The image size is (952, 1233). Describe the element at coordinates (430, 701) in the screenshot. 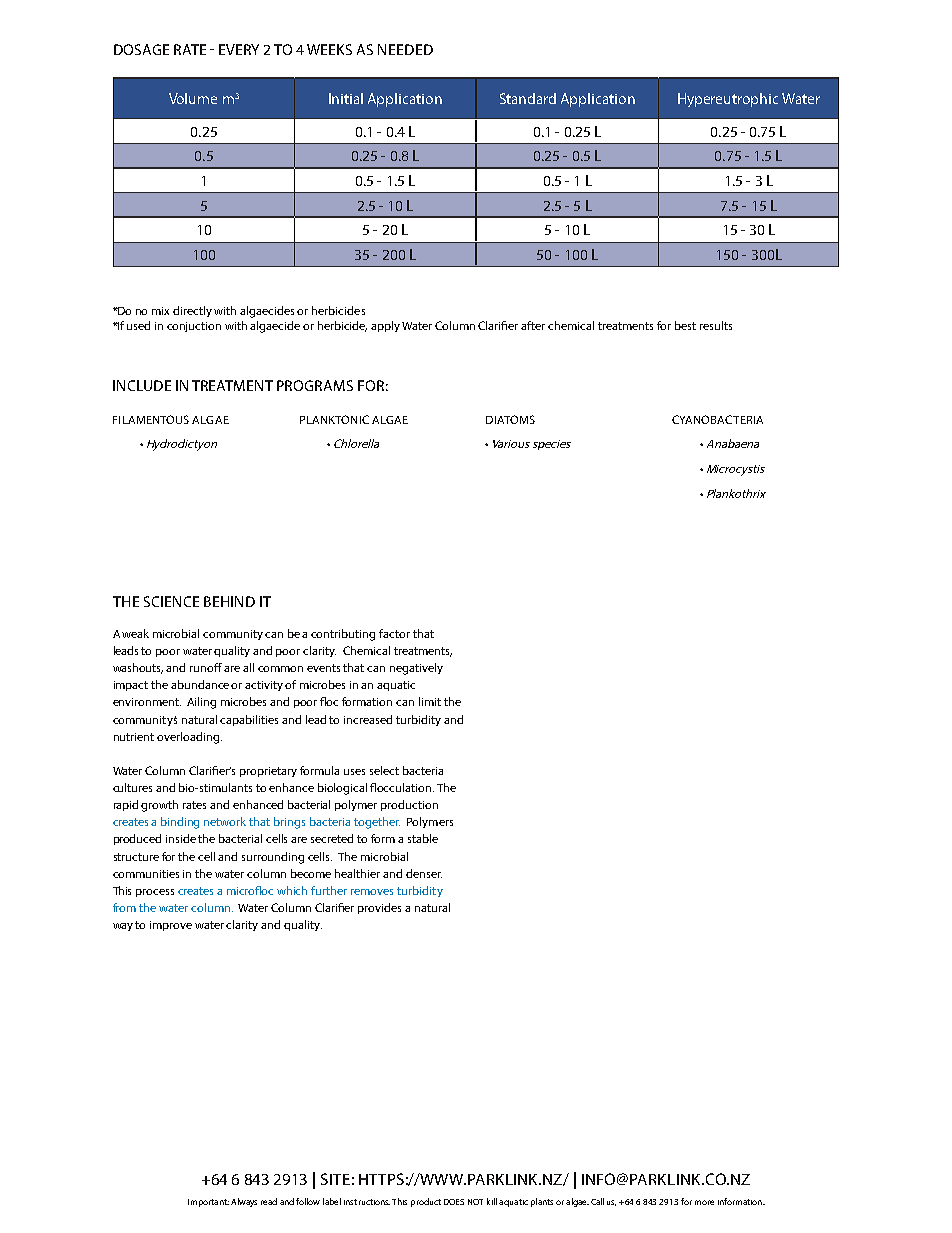

I see `limit` at that location.
